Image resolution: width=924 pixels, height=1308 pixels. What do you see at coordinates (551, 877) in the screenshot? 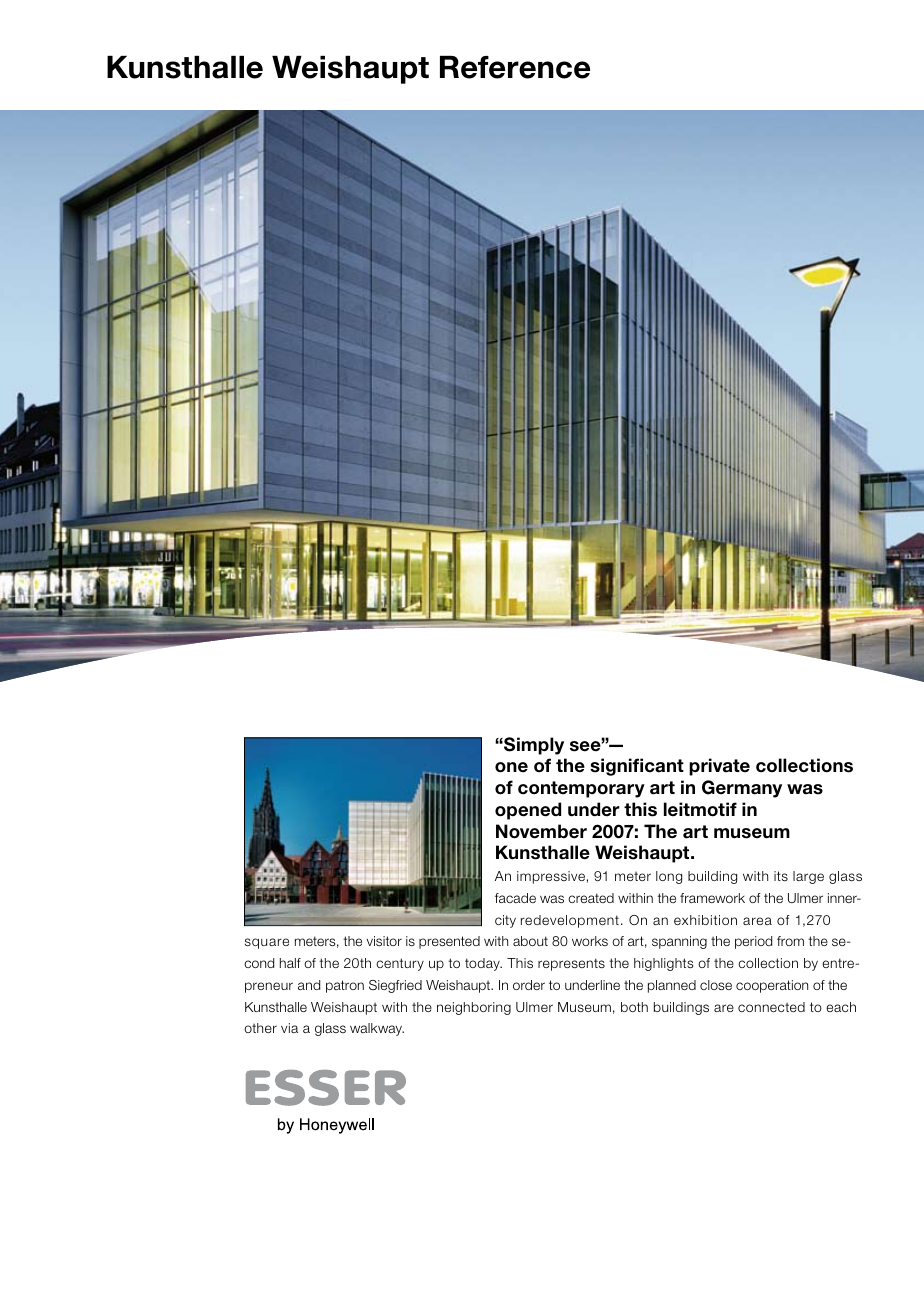
I see `impressive` at bounding box center [551, 877].
